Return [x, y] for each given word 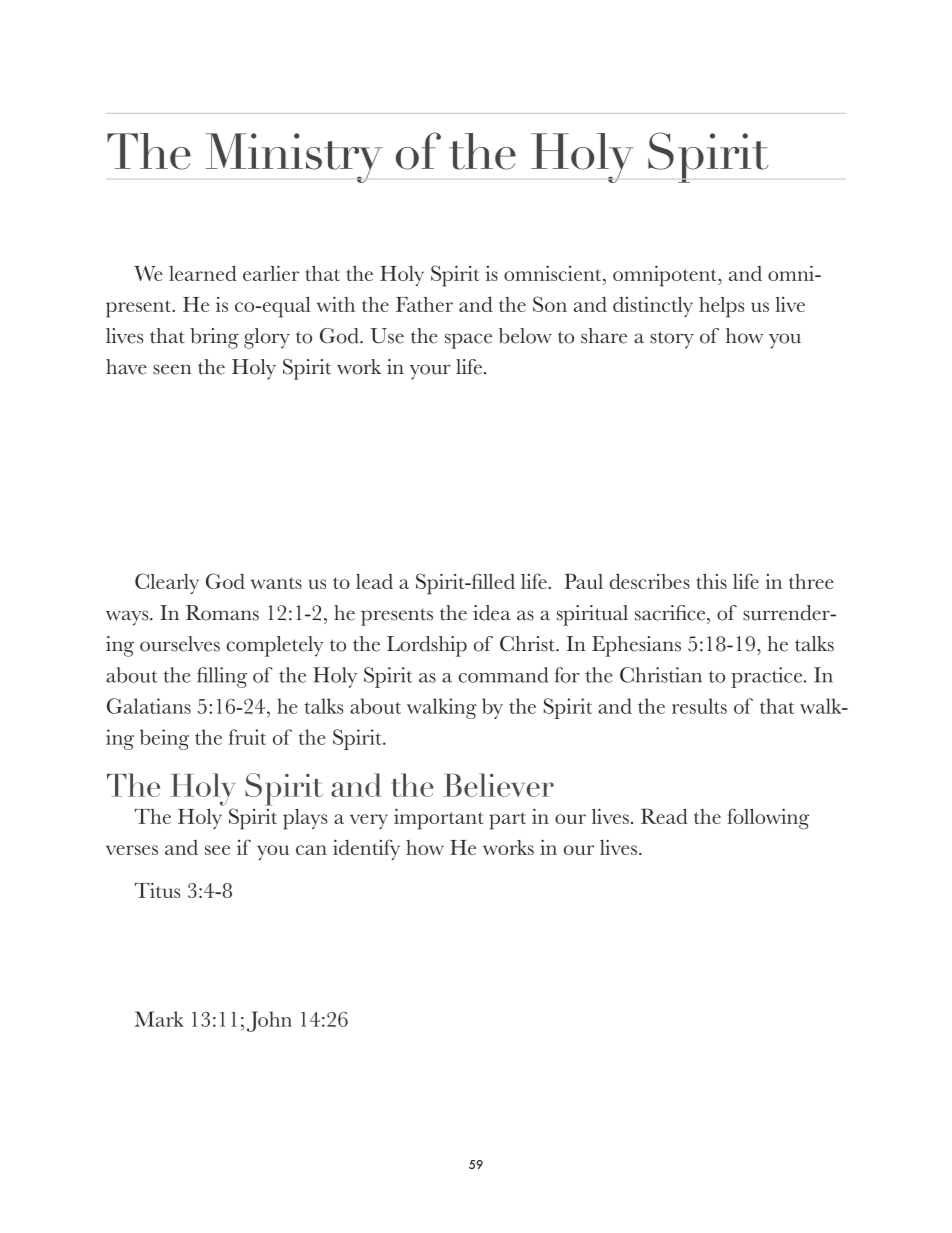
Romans [222, 613]
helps [721, 307]
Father [424, 304]
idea [492, 613]
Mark [159, 1019]
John [269, 1021]
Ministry [294, 158]
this [712, 581]
